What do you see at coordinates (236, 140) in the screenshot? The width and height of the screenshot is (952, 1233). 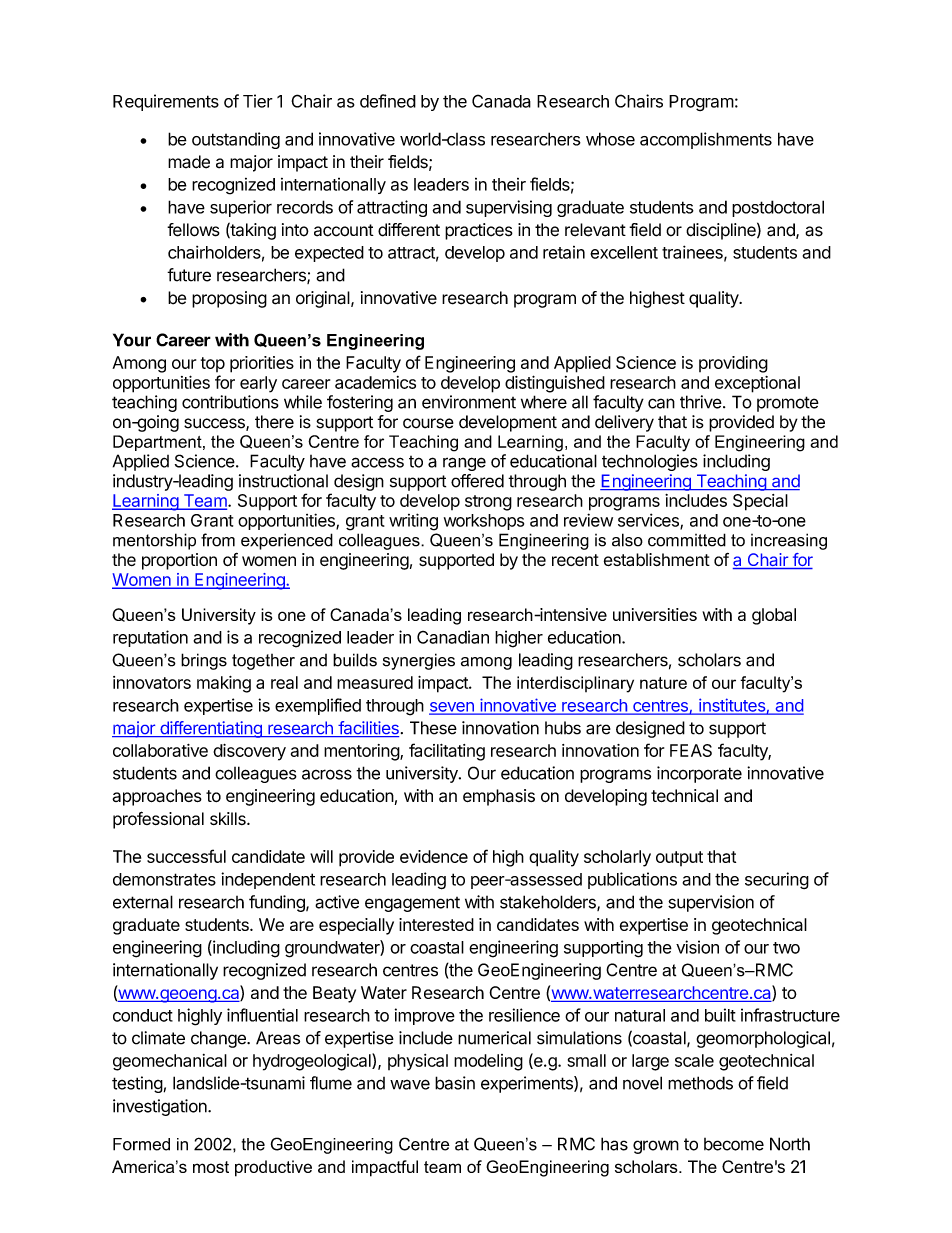 I see `outstanding` at bounding box center [236, 140].
